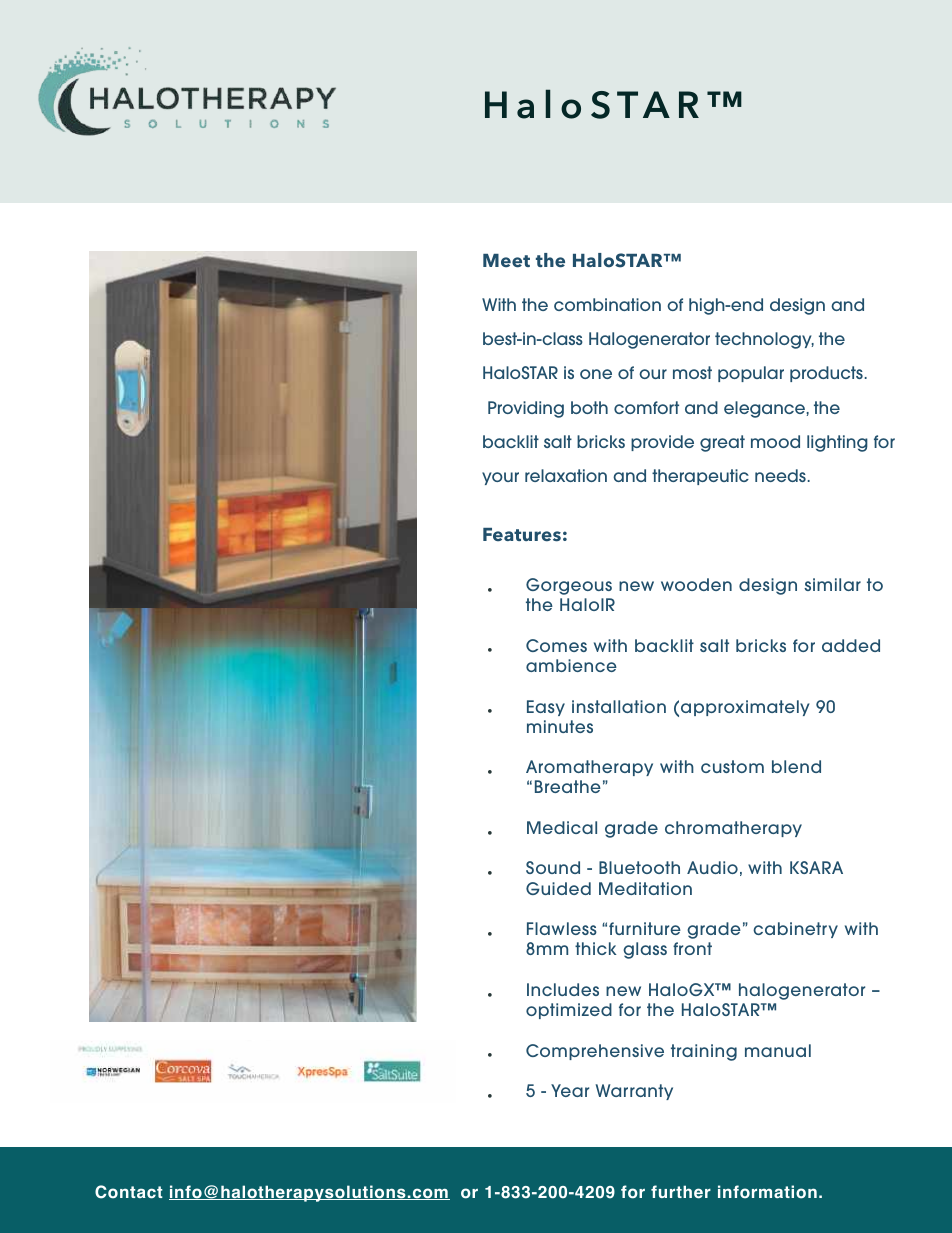 The image size is (952, 1233). Describe the element at coordinates (522, 535) in the screenshot. I see `Features` at that location.
